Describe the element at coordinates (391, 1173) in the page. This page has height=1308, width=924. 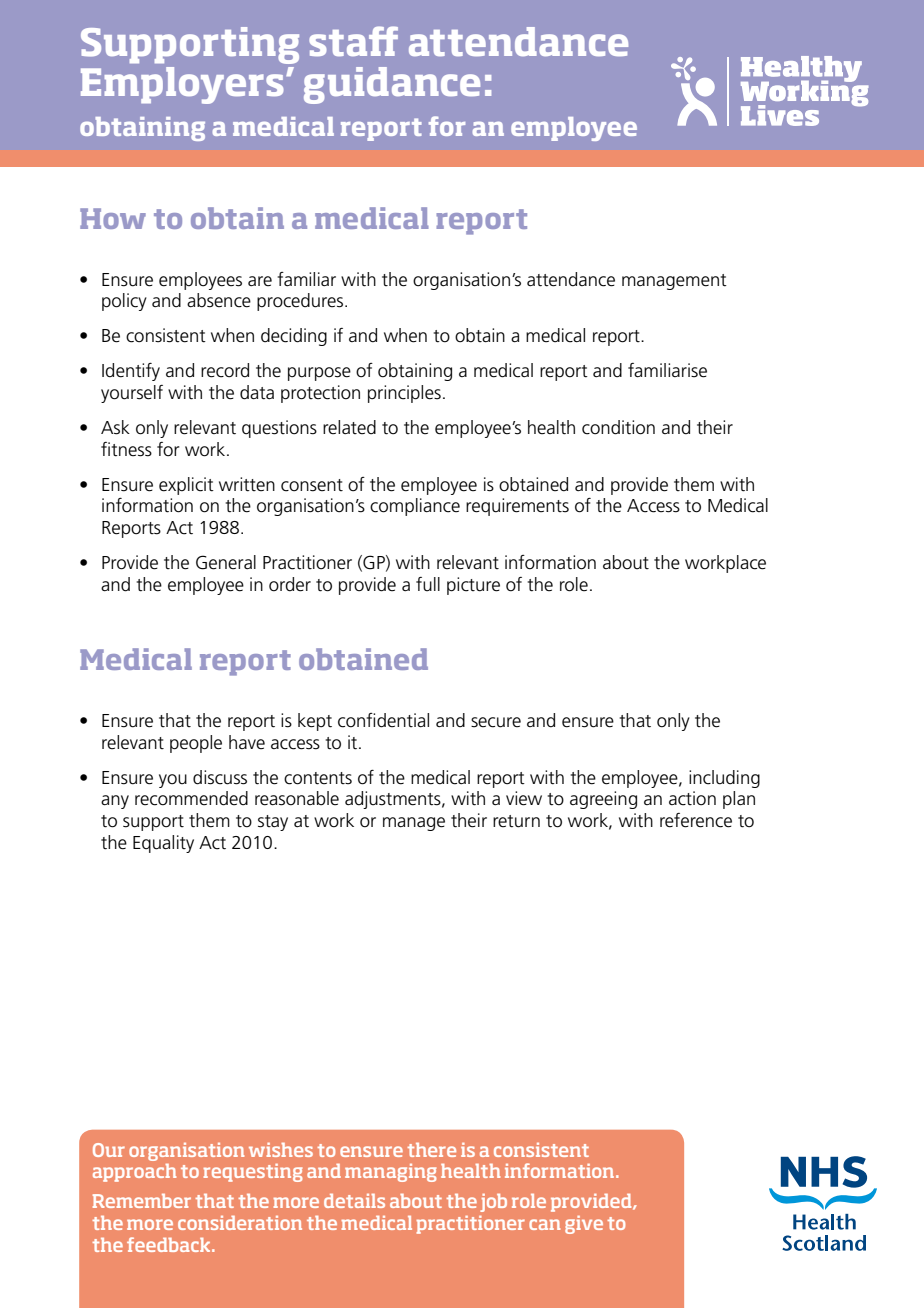
I see `managing` at that location.
